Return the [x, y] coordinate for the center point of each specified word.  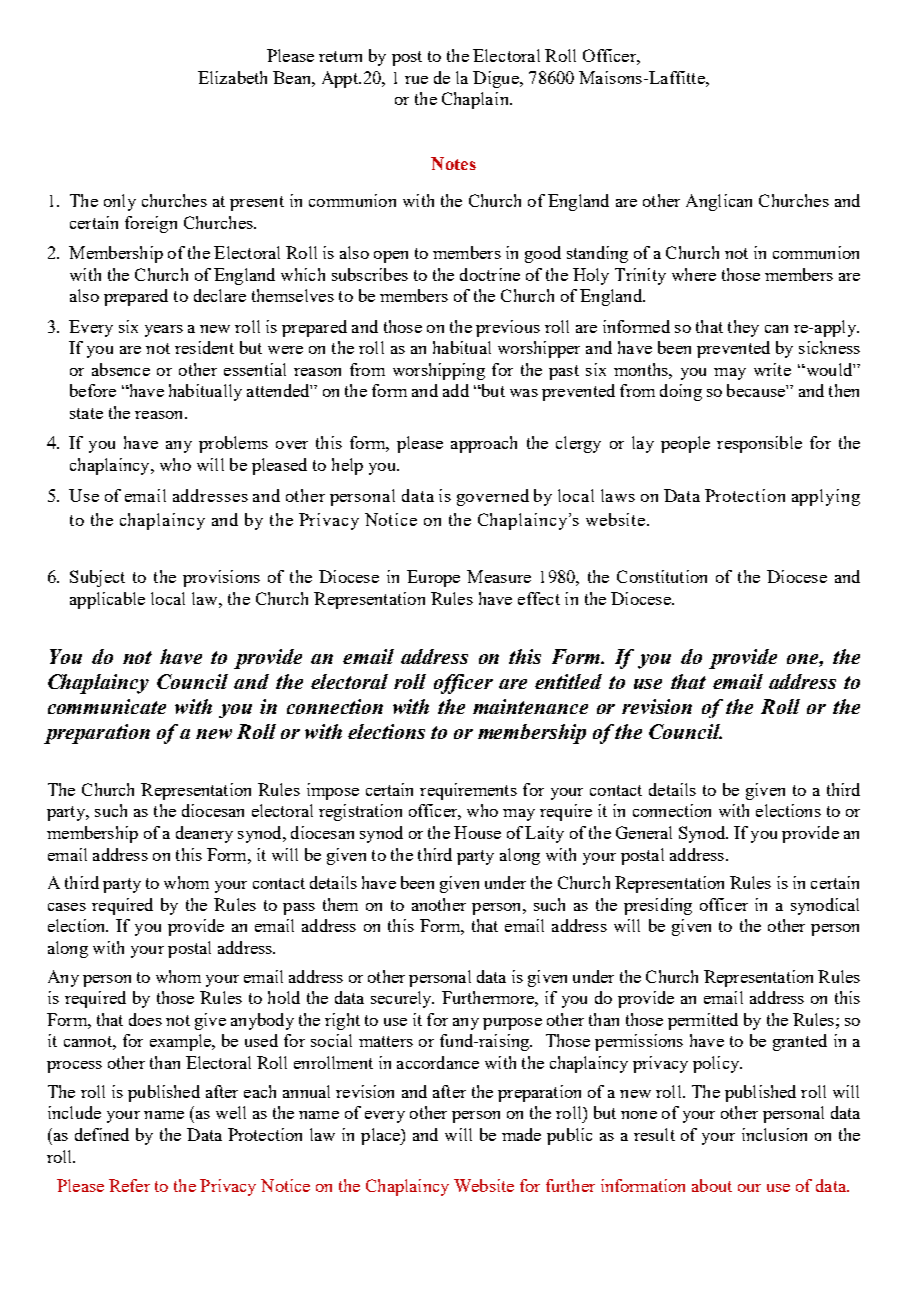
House [477, 832]
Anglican [719, 202]
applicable [107, 600]
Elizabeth [232, 77]
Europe [433, 578]
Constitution [662, 576]
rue [416, 80]
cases [67, 907]
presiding [658, 906]
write [772, 369]
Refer [129, 1185]
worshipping [439, 371]
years [164, 331]
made [521, 1134]
